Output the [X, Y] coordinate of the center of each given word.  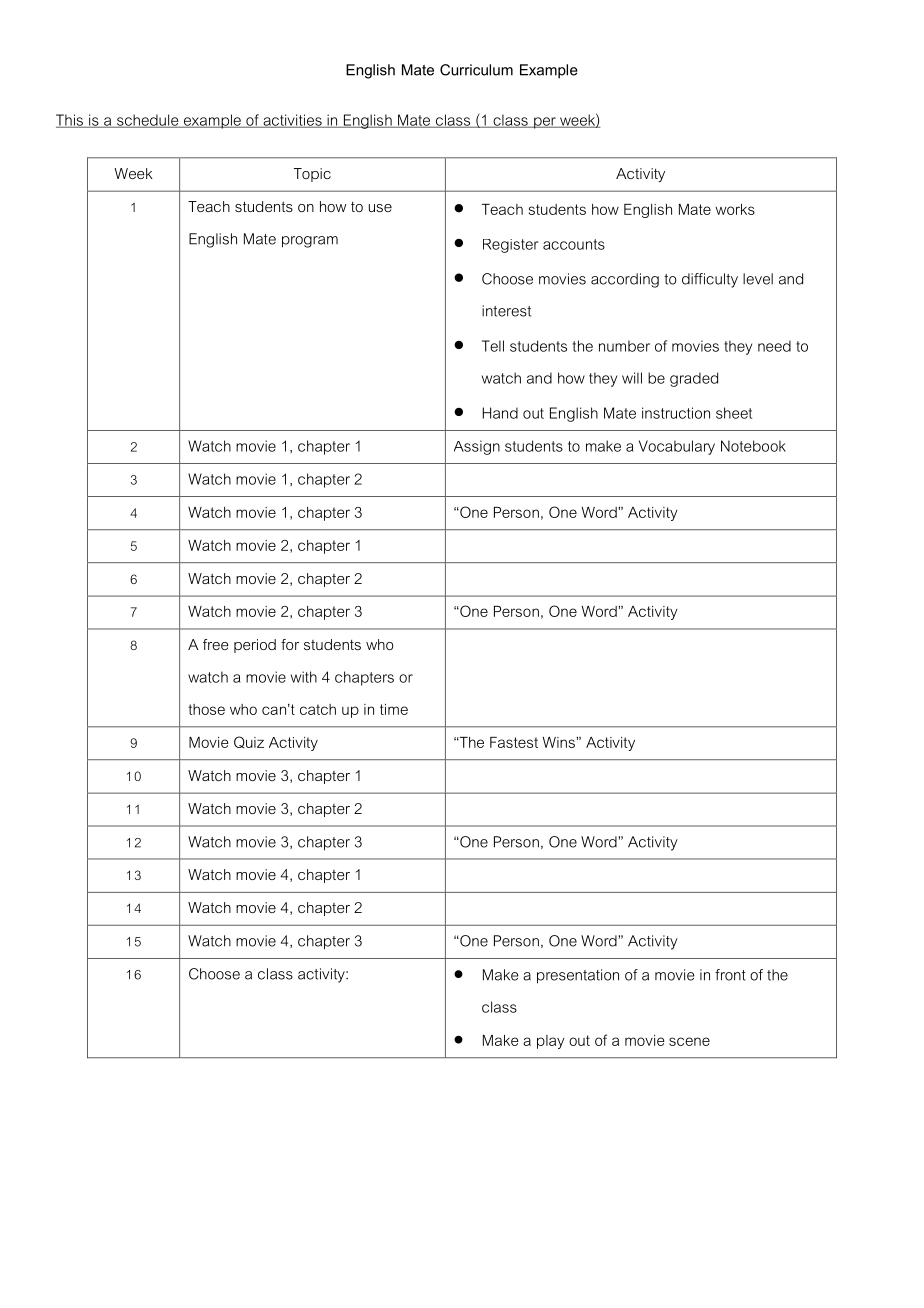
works [735, 209]
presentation [578, 976]
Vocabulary [677, 447]
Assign [477, 447]
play [551, 1042]
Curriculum [476, 70]
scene [689, 1041]
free [216, 644]
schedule [148, 121]
